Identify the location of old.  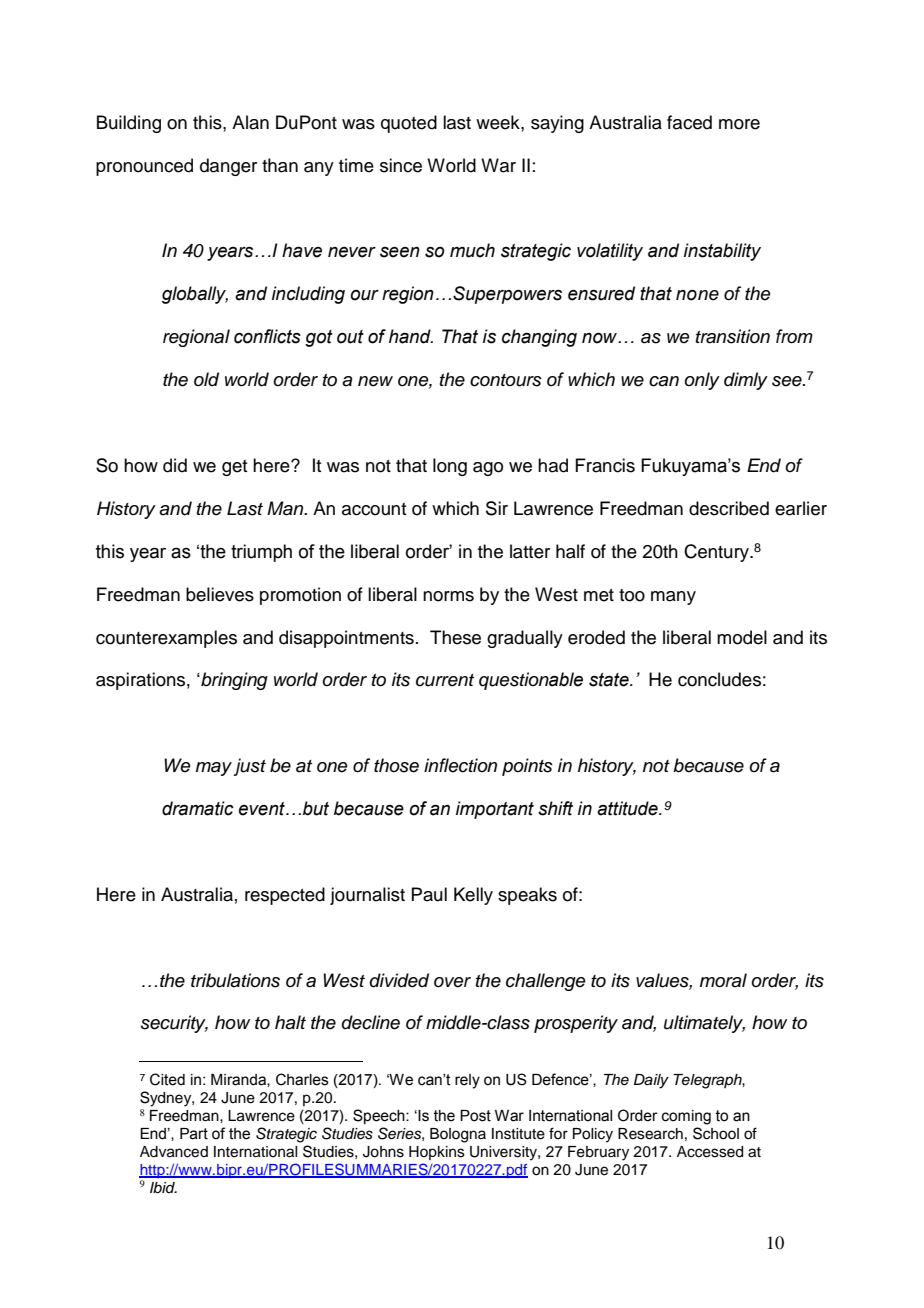
(206, 379).
